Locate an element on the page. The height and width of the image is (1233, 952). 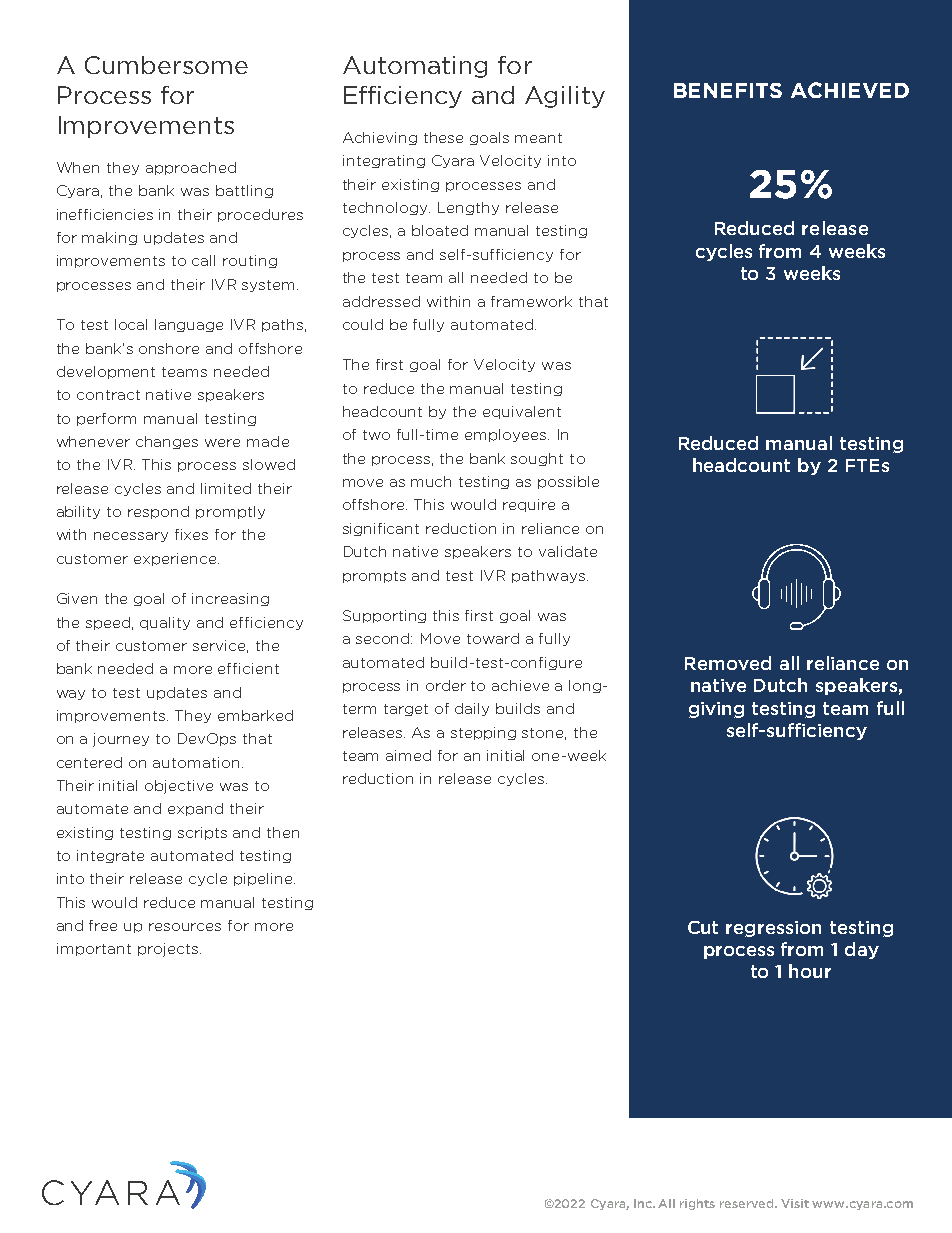
BENEFITS is located at coordinates (728, 90).
